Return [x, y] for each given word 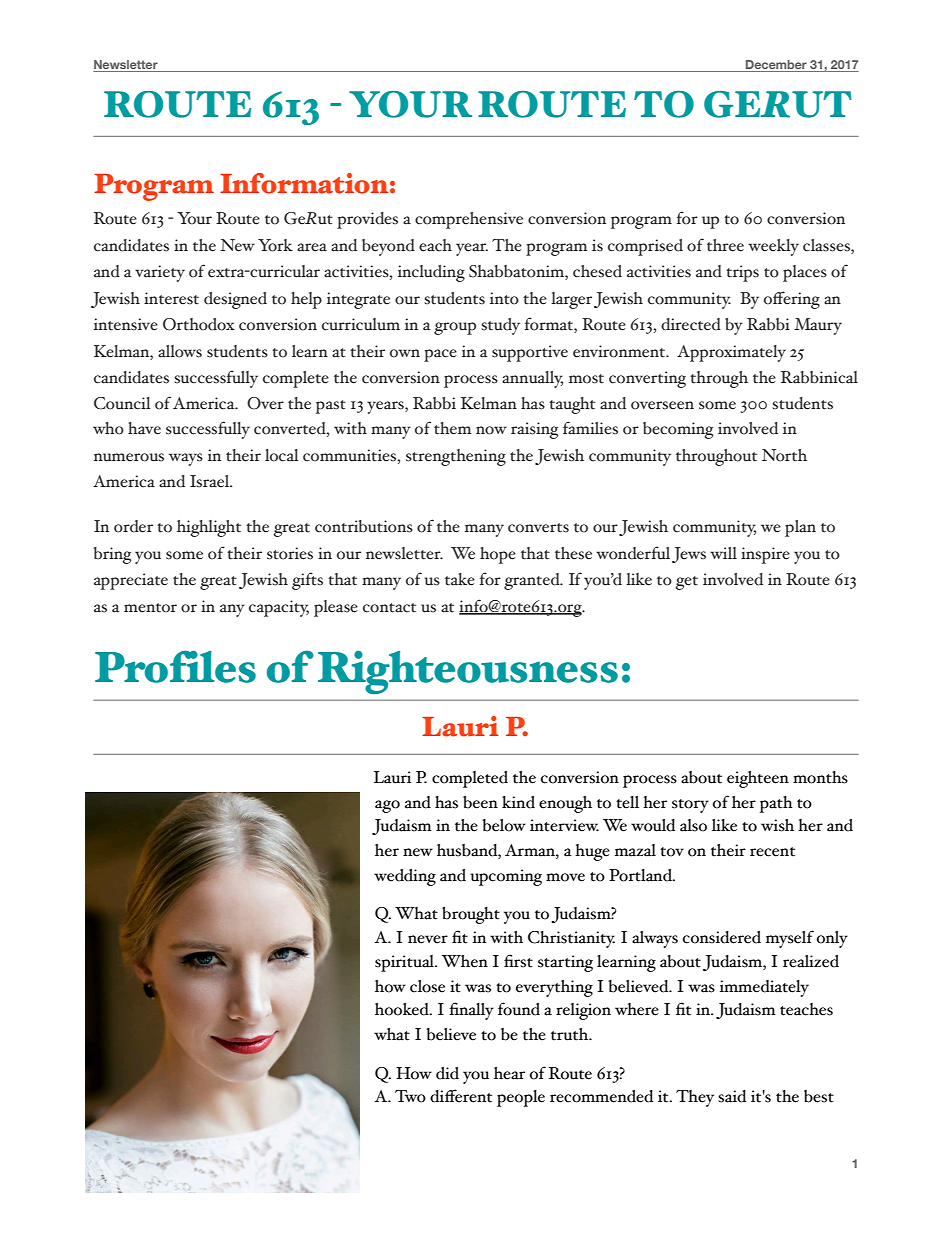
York [275, 245]
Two [410, 1096]
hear [509, 1073]
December [776, 64]
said [732, 1096]
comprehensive [469, 220]
